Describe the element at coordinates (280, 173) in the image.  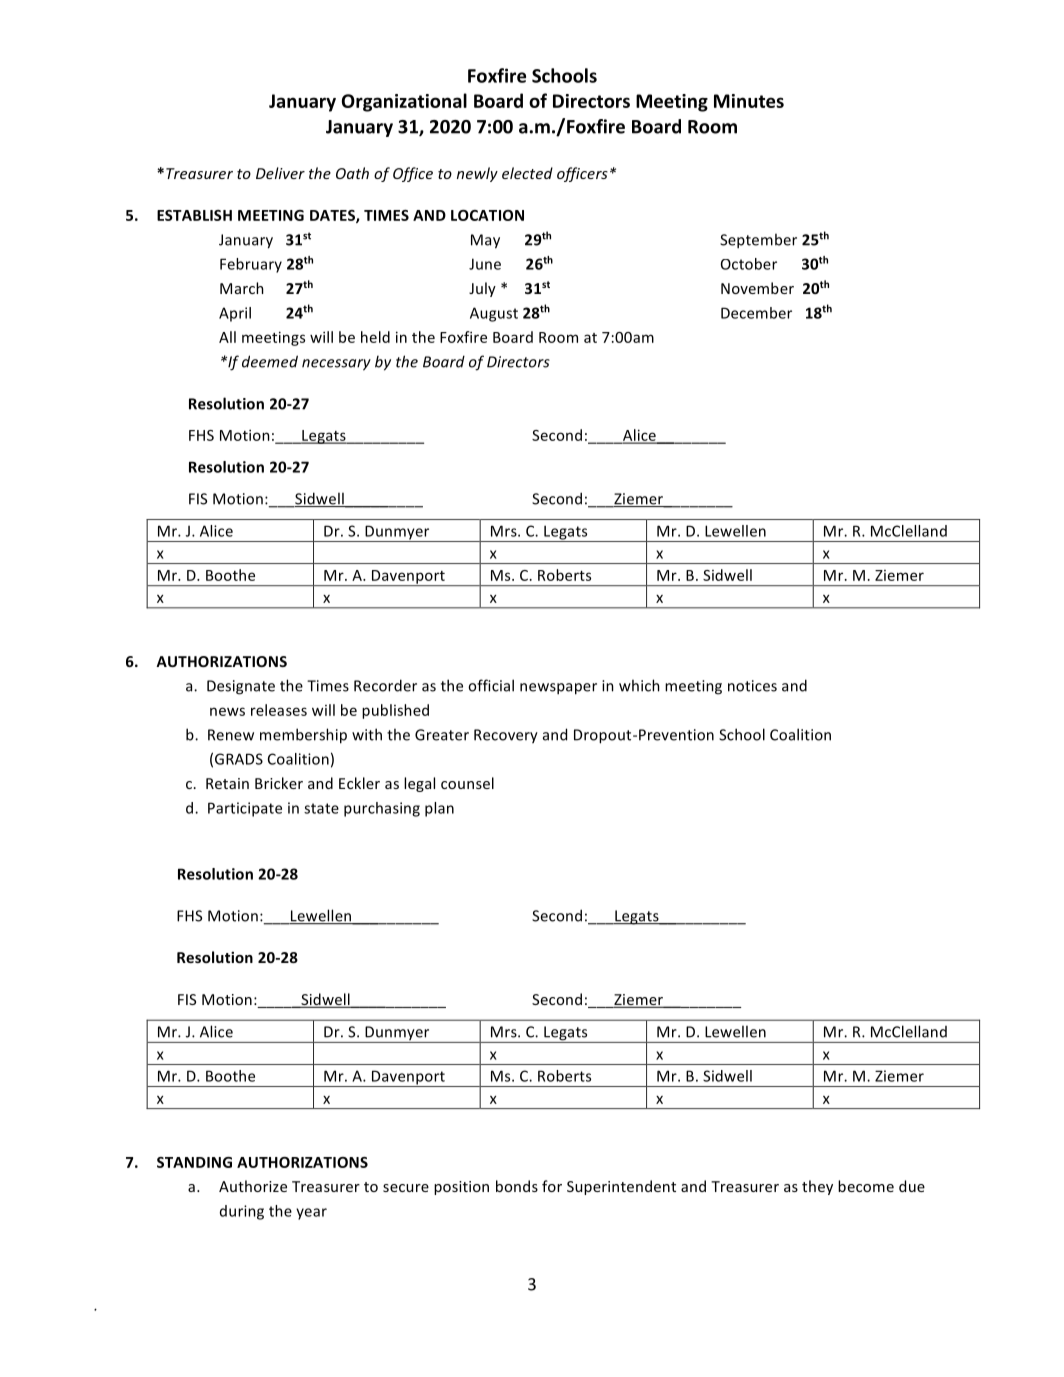
I see `Deliver` at that location.
